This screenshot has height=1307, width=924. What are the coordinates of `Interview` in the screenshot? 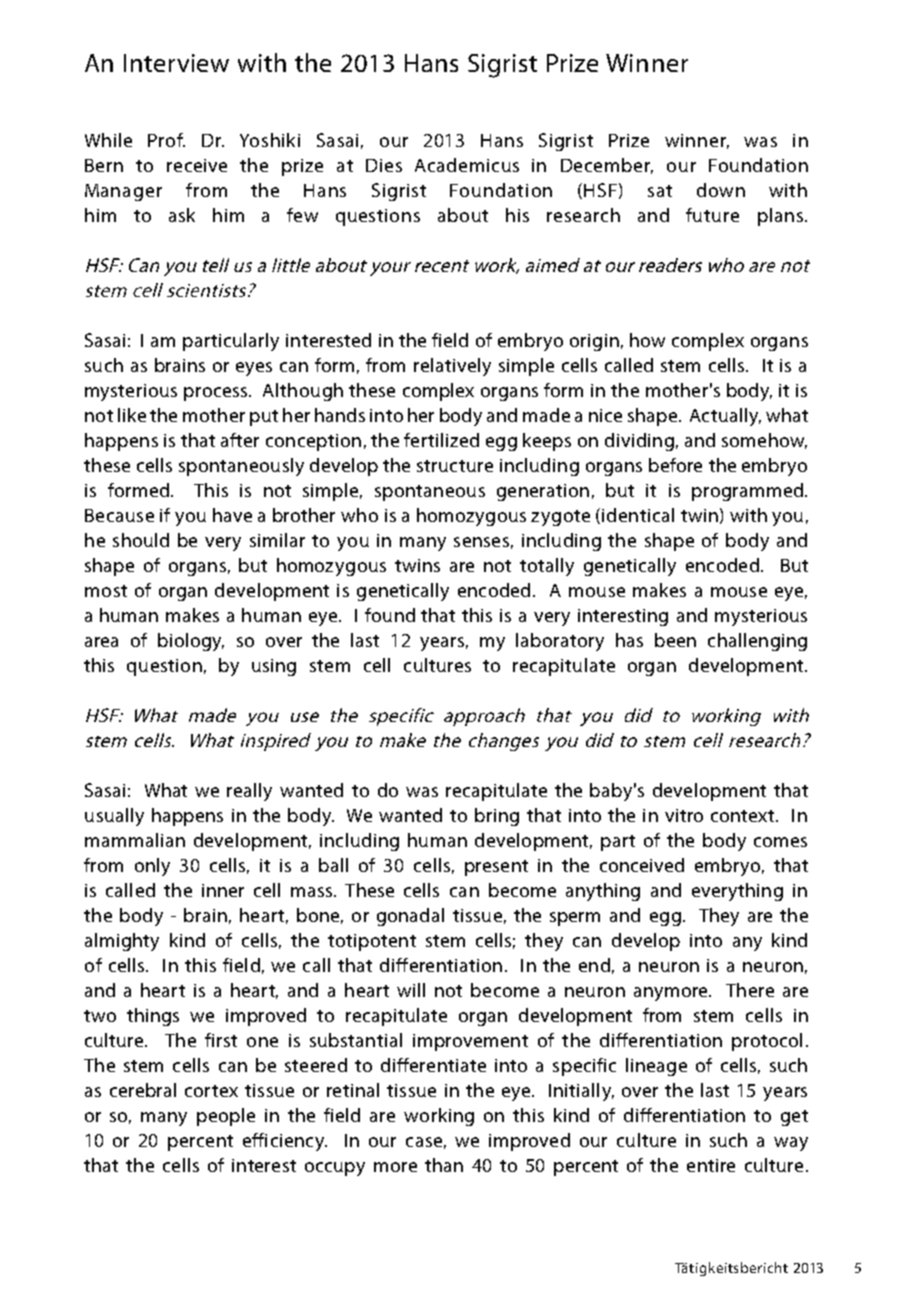 It's located at (176, 63).
